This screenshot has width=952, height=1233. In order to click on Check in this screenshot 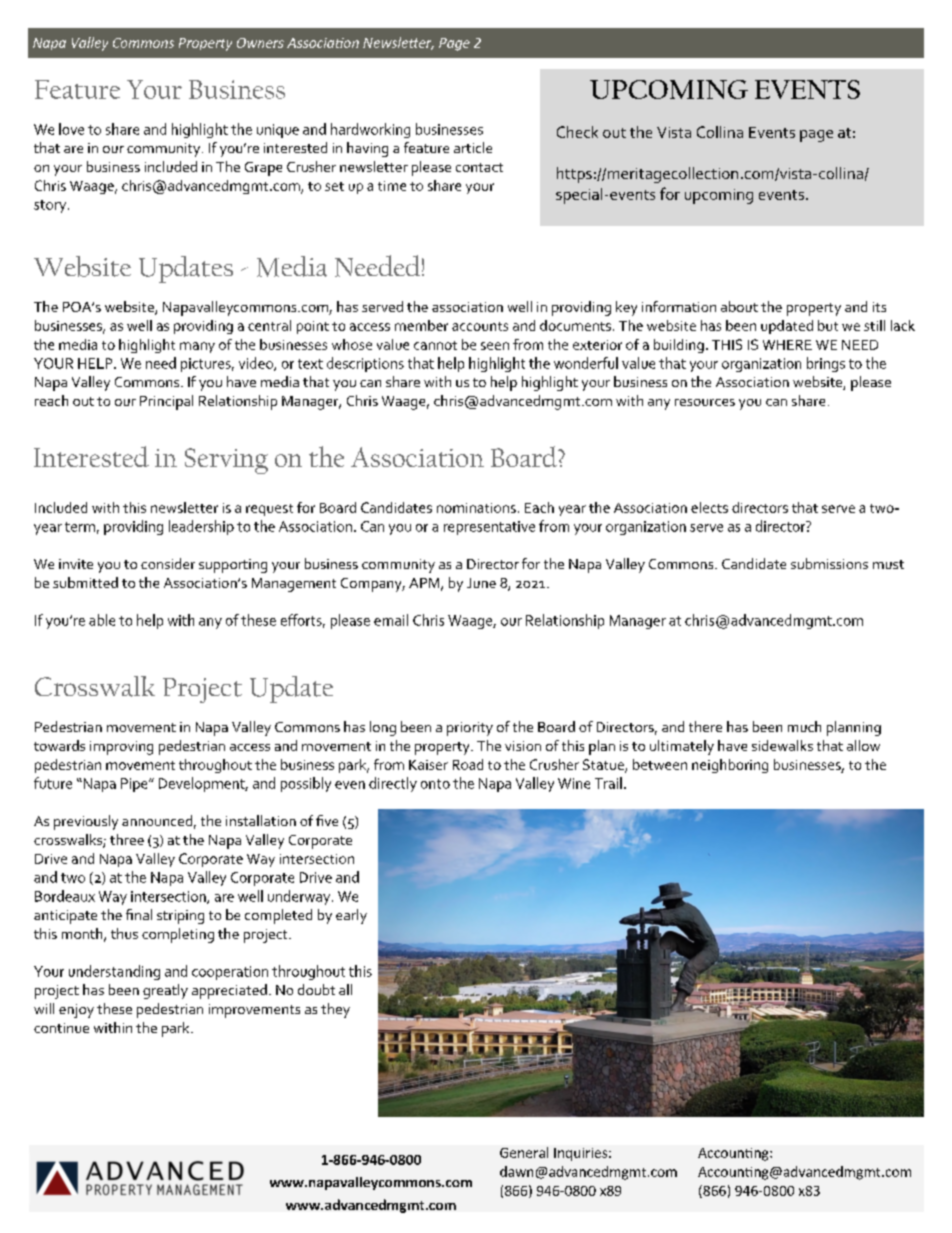, I will do `click(577, 132)`.
